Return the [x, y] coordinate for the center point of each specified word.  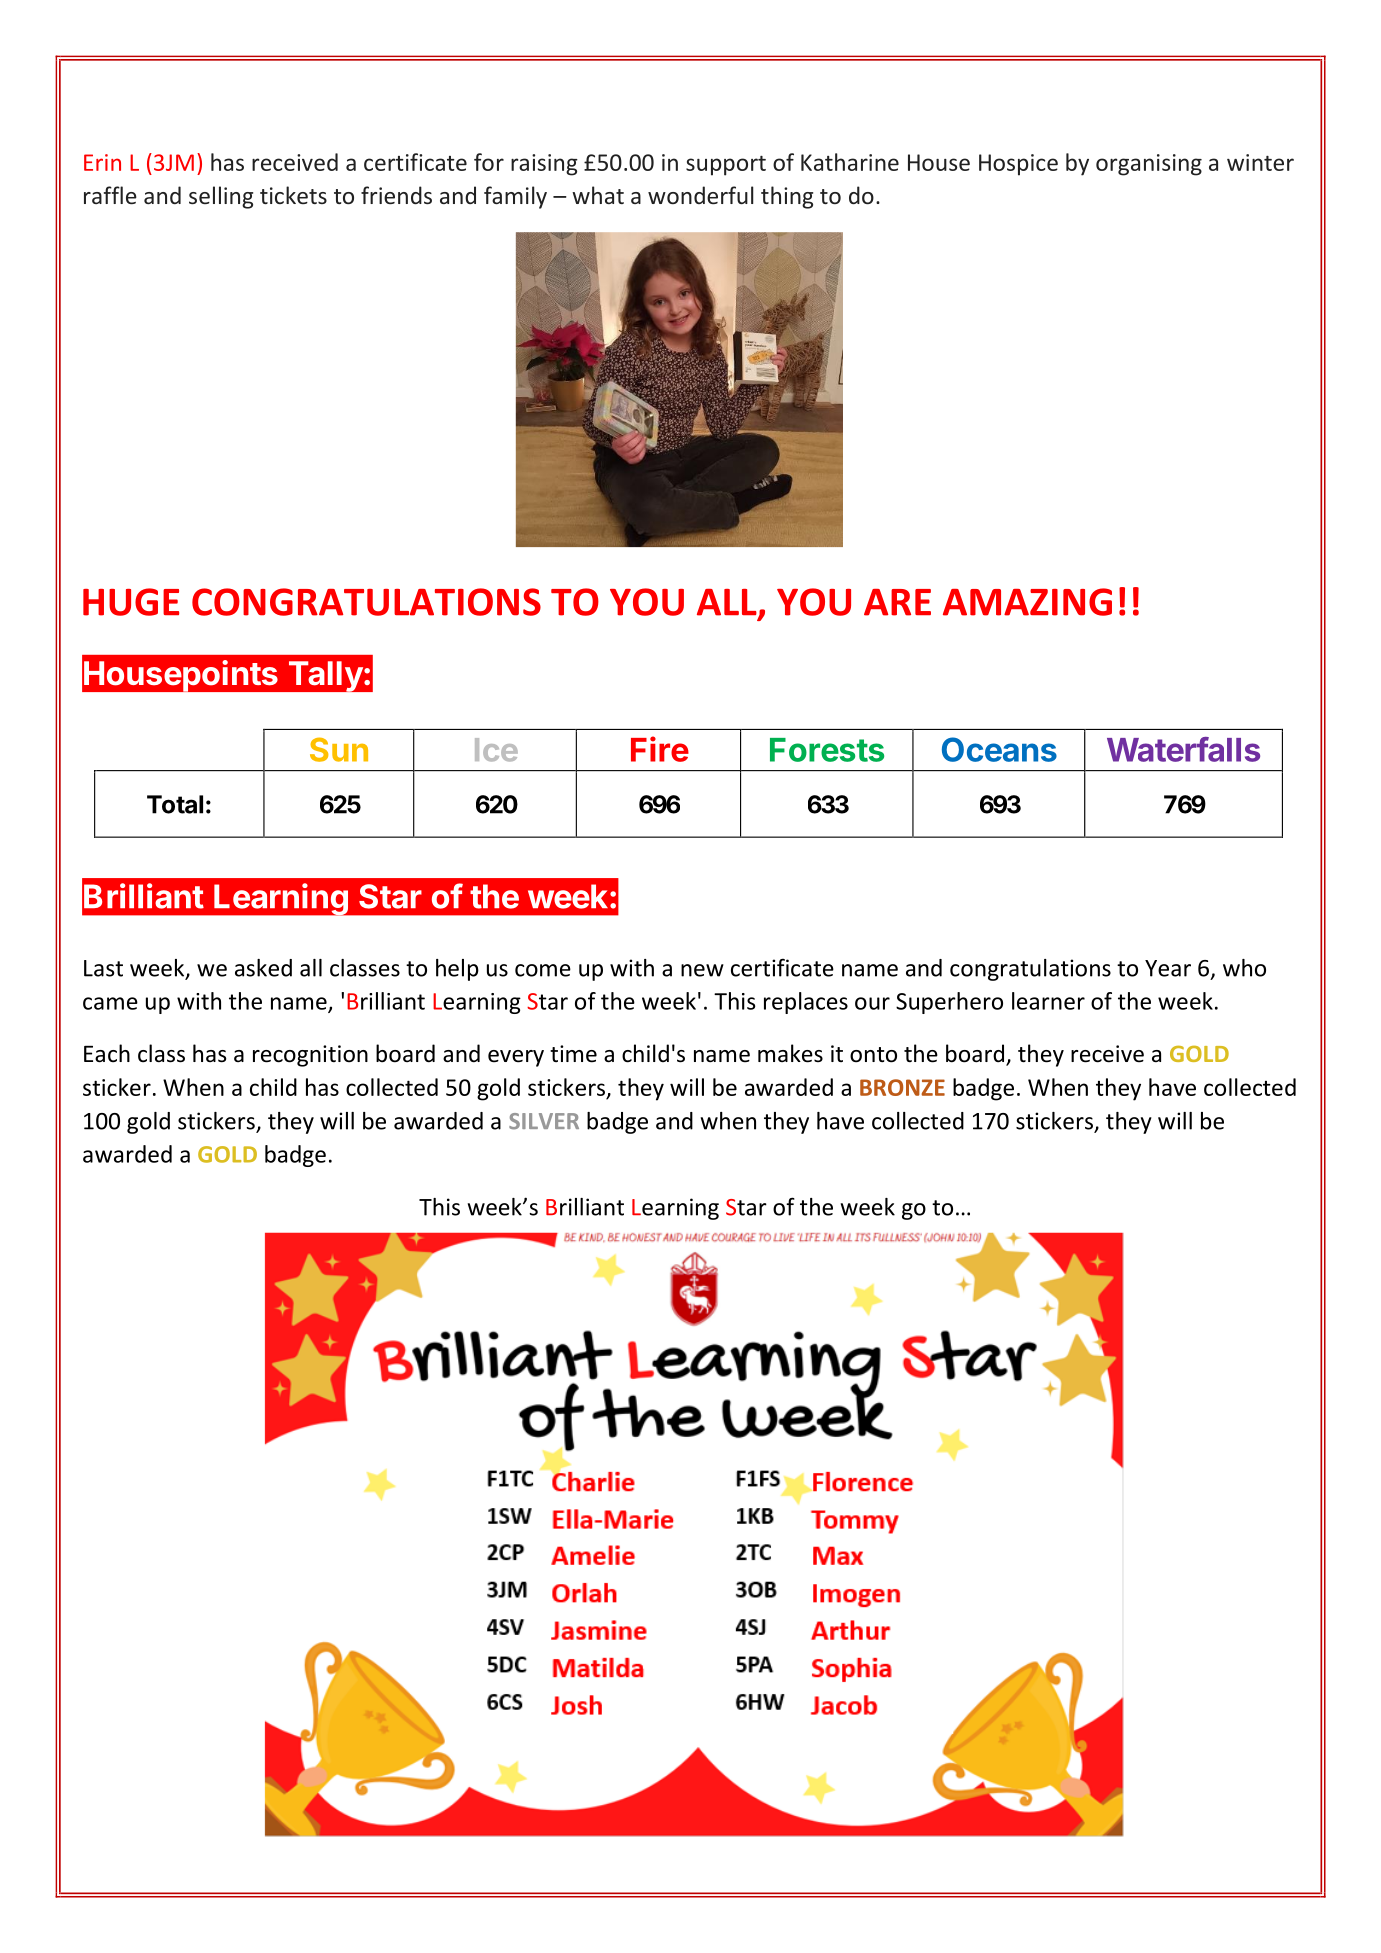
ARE [897, 602]
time [573, 1054]
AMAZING [1027, 602]
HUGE [131, 602]
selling [221, 197]
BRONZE [902, 1087]
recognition [310, 1056]
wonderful [701, 195]
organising [1149, 165]
